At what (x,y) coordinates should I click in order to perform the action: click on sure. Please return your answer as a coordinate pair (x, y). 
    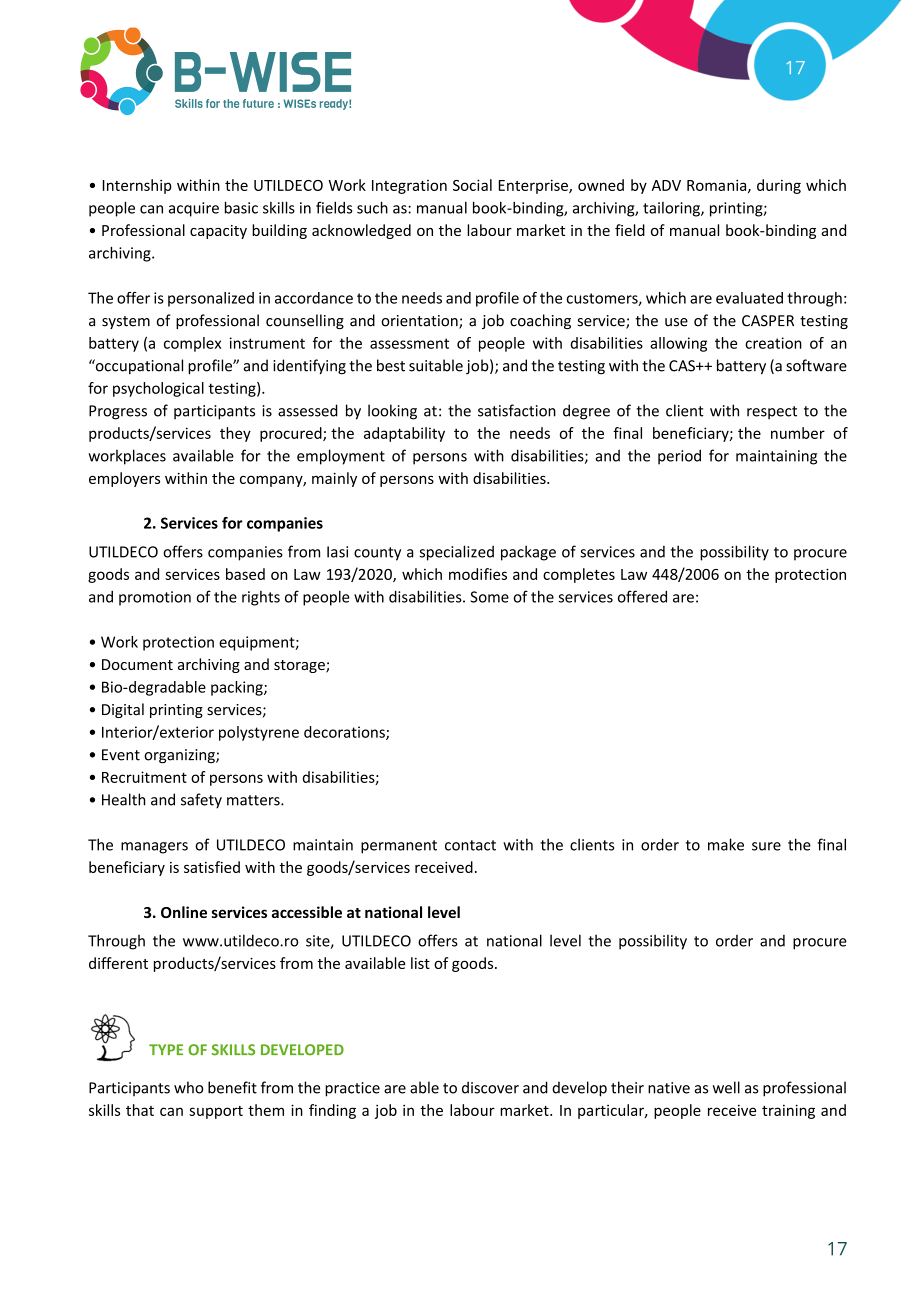
    Looking at the image, I should click on (766, 846).
